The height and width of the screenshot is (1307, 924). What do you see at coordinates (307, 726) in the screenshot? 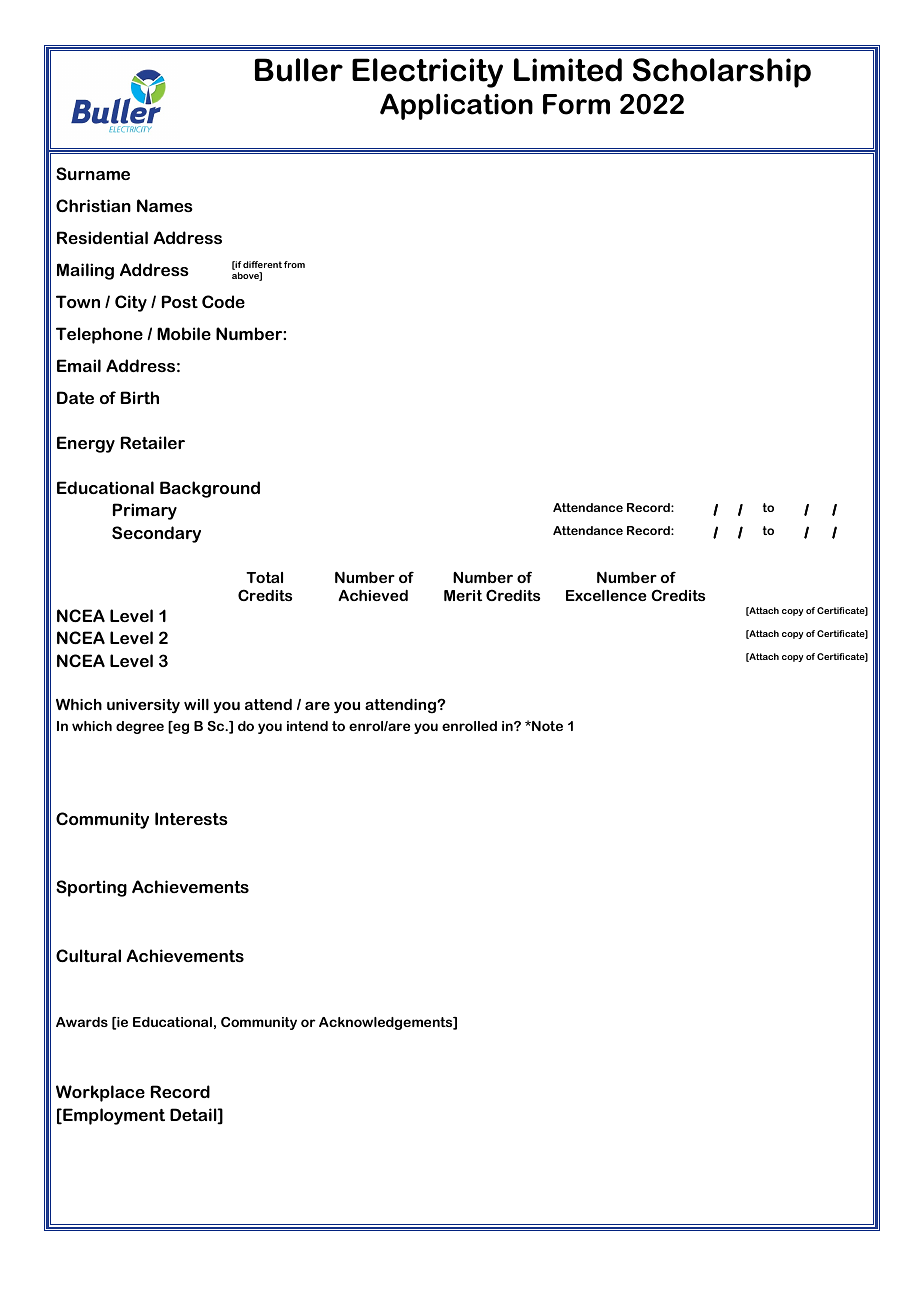
I see `intend` at bounding box center [307, 726].
